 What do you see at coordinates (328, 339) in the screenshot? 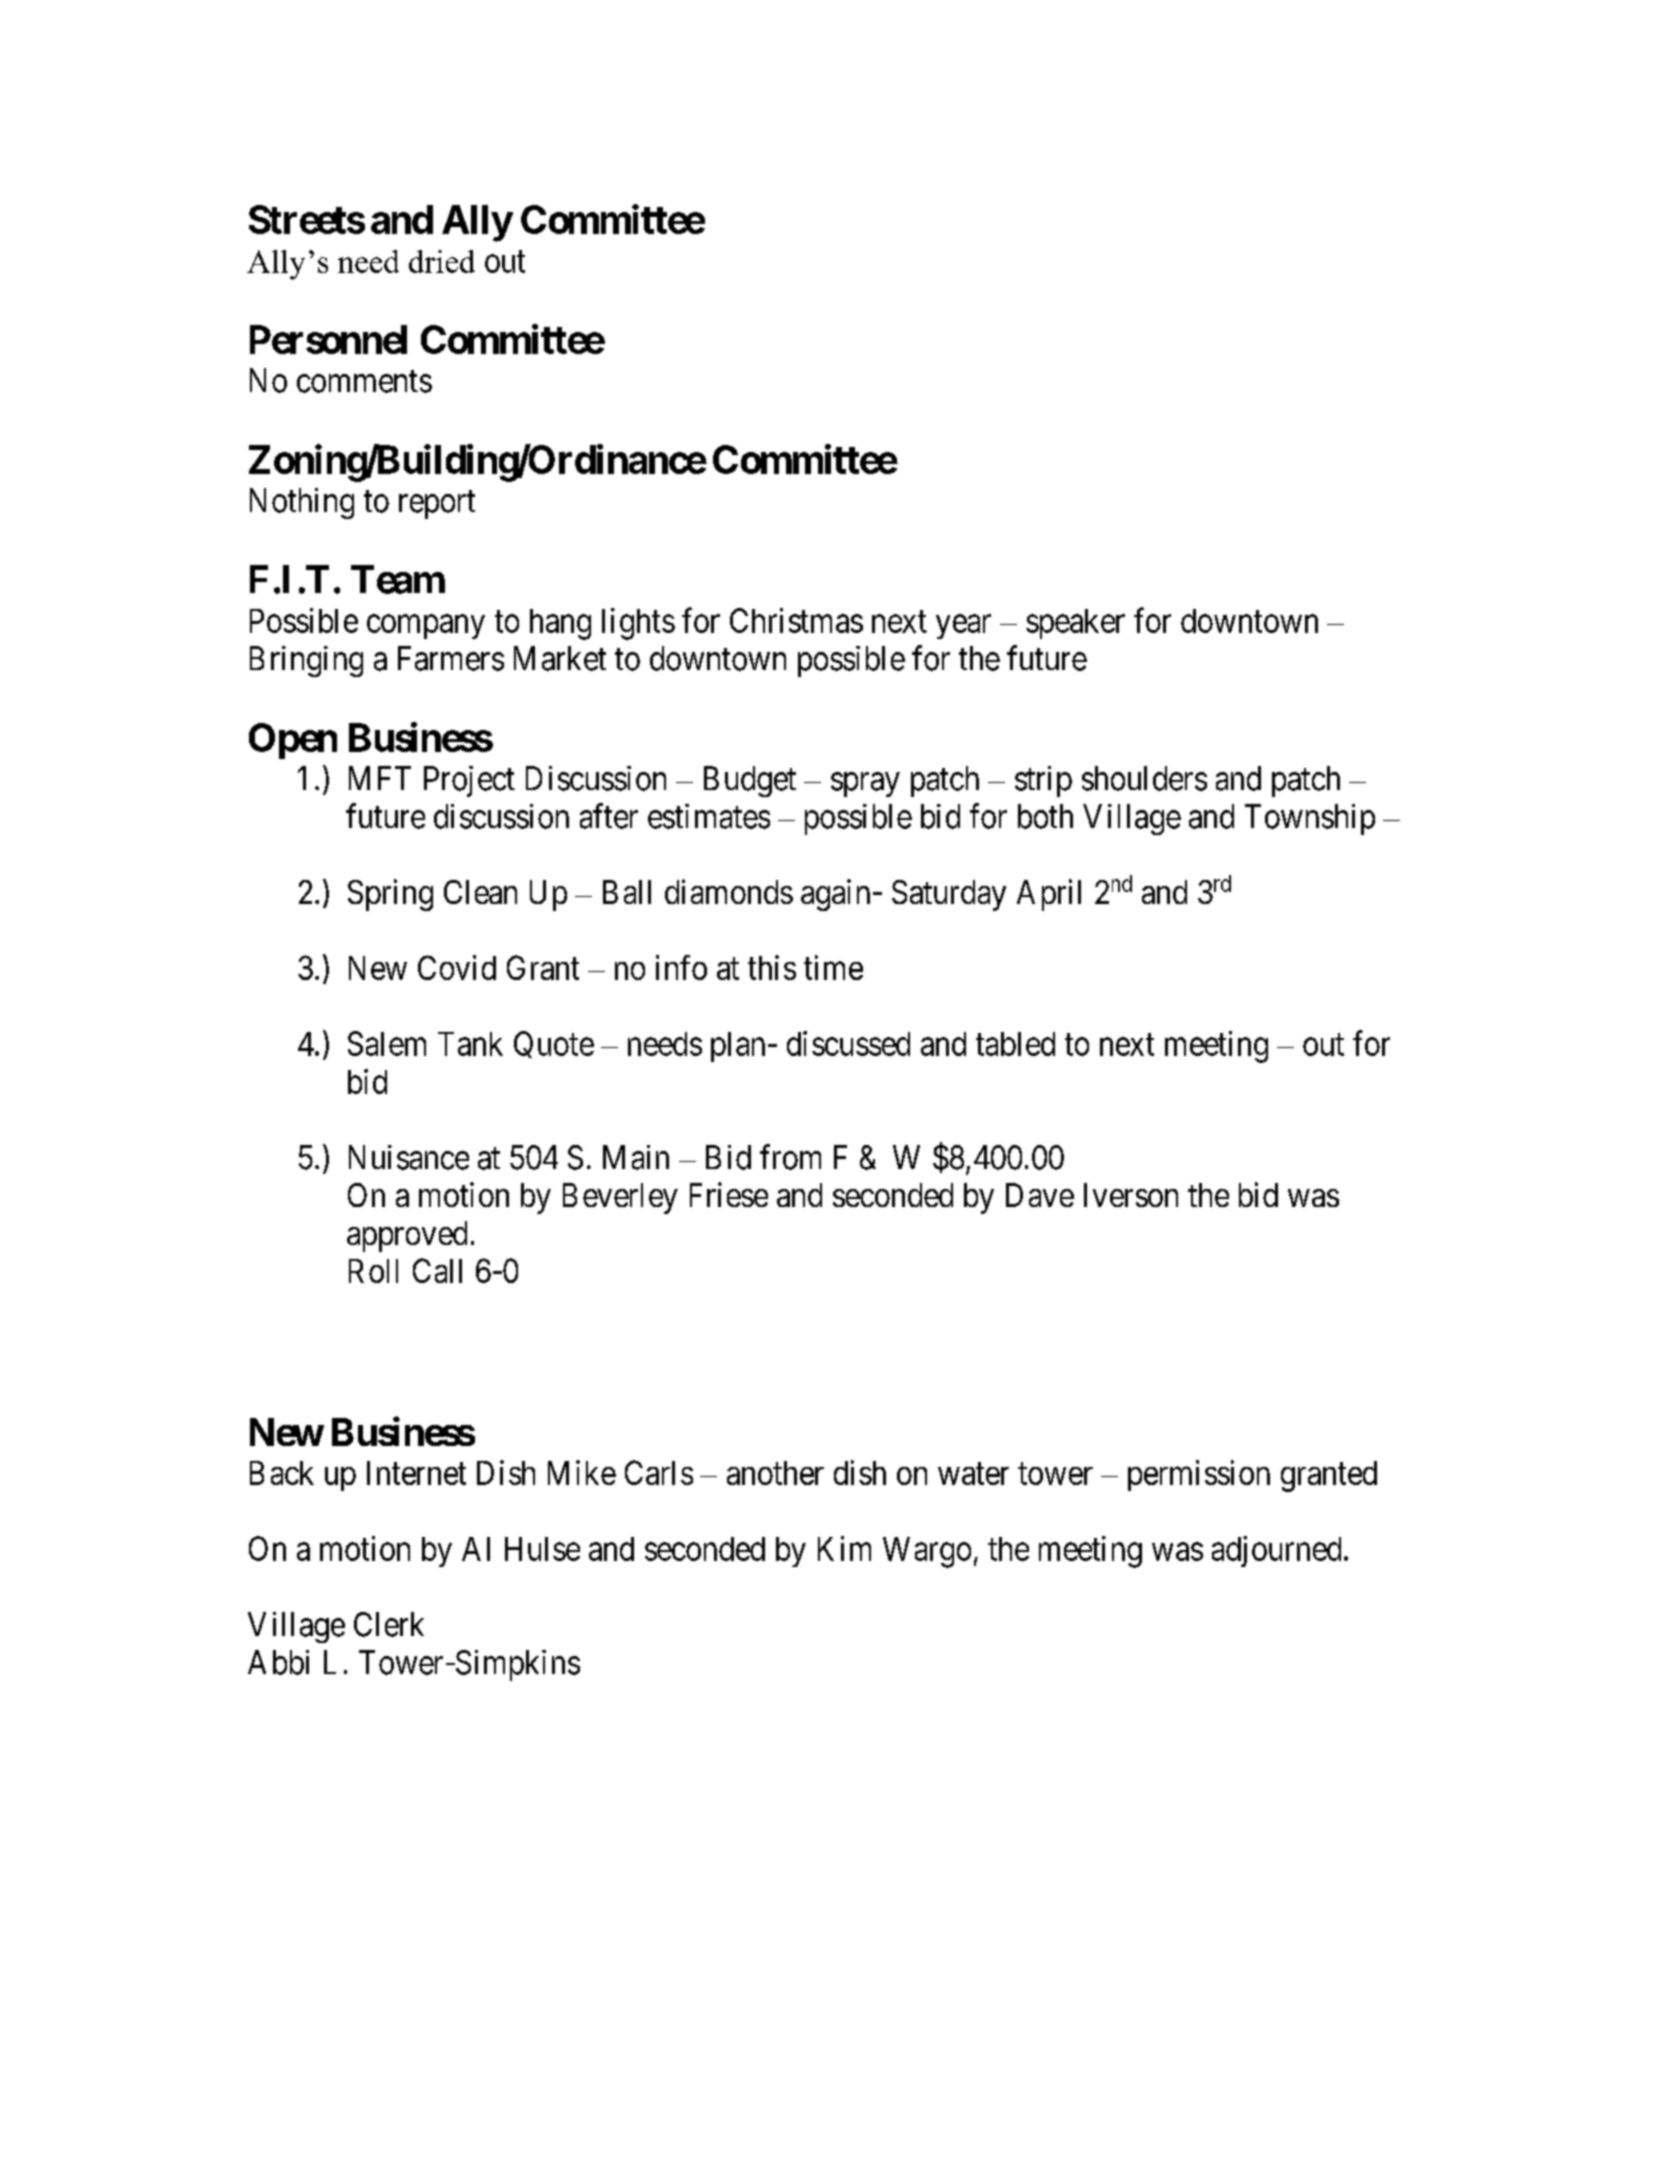
I see `Personnel` at bounding box center [328, 339].
